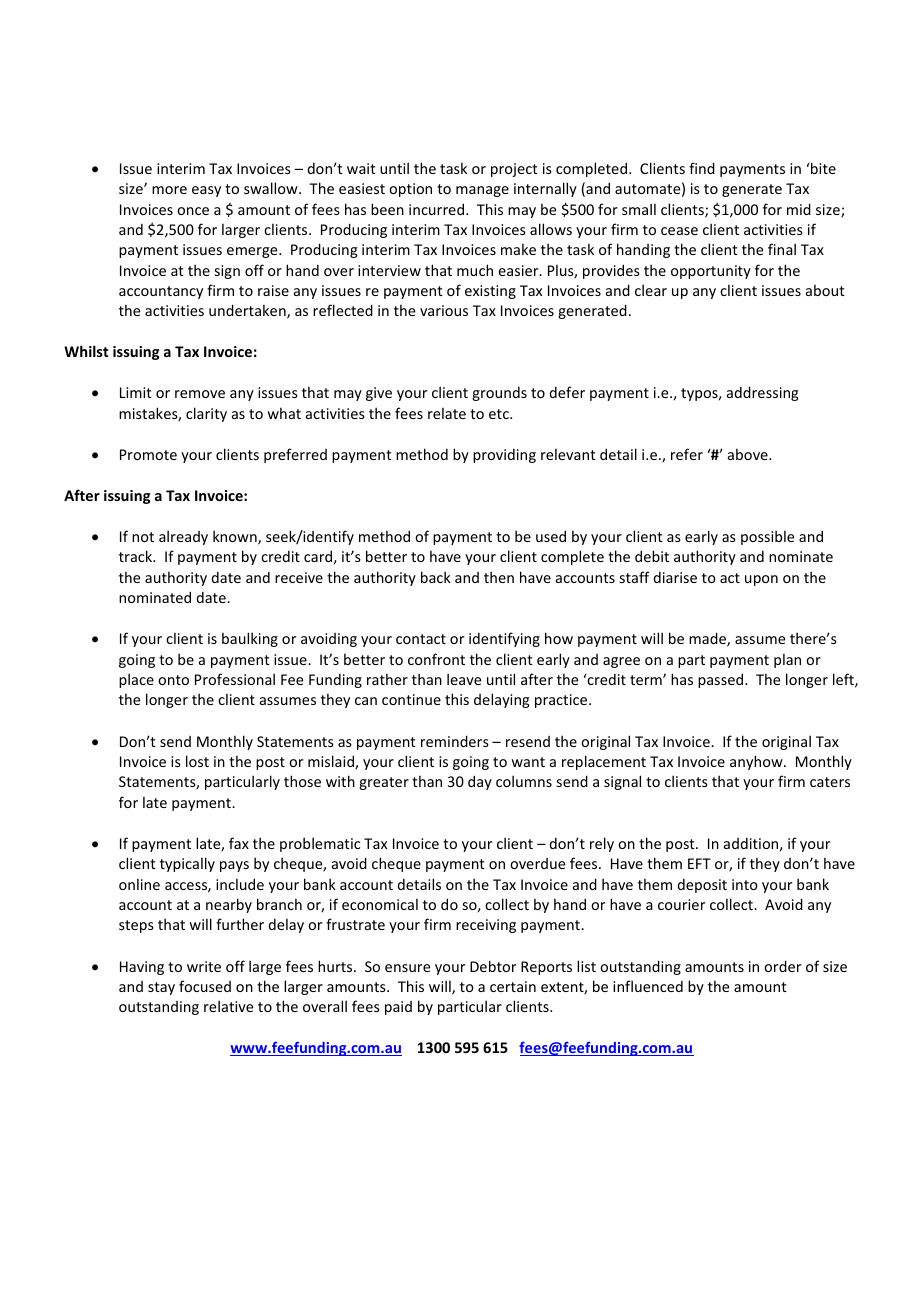 This screenshot has height=1308, width=924. I want to click on addressing, so click(762, 393).
